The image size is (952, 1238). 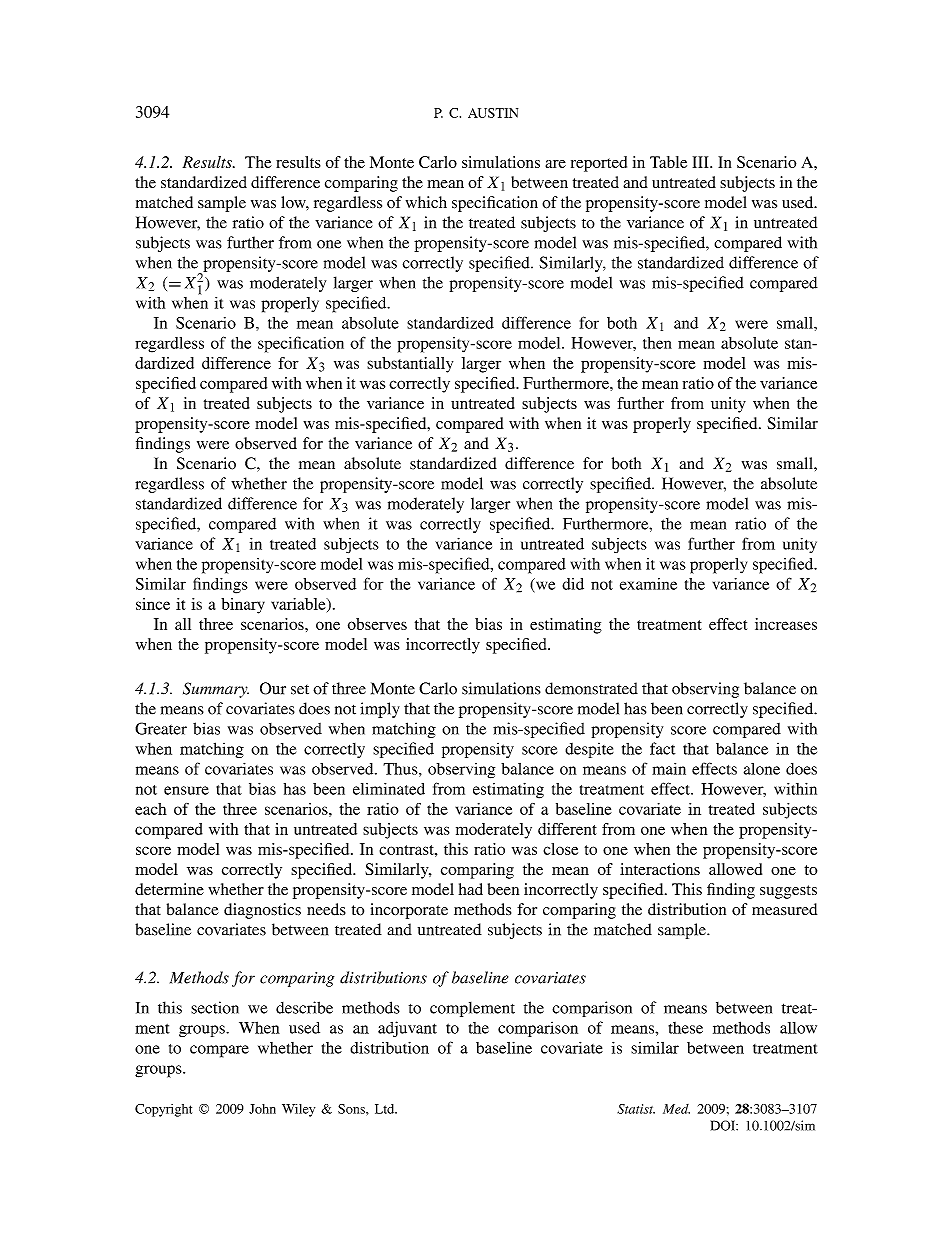 What do you see at coordinates (648, 584) in the screenshot?
I see `examine` at bounding box center [648, 584].
